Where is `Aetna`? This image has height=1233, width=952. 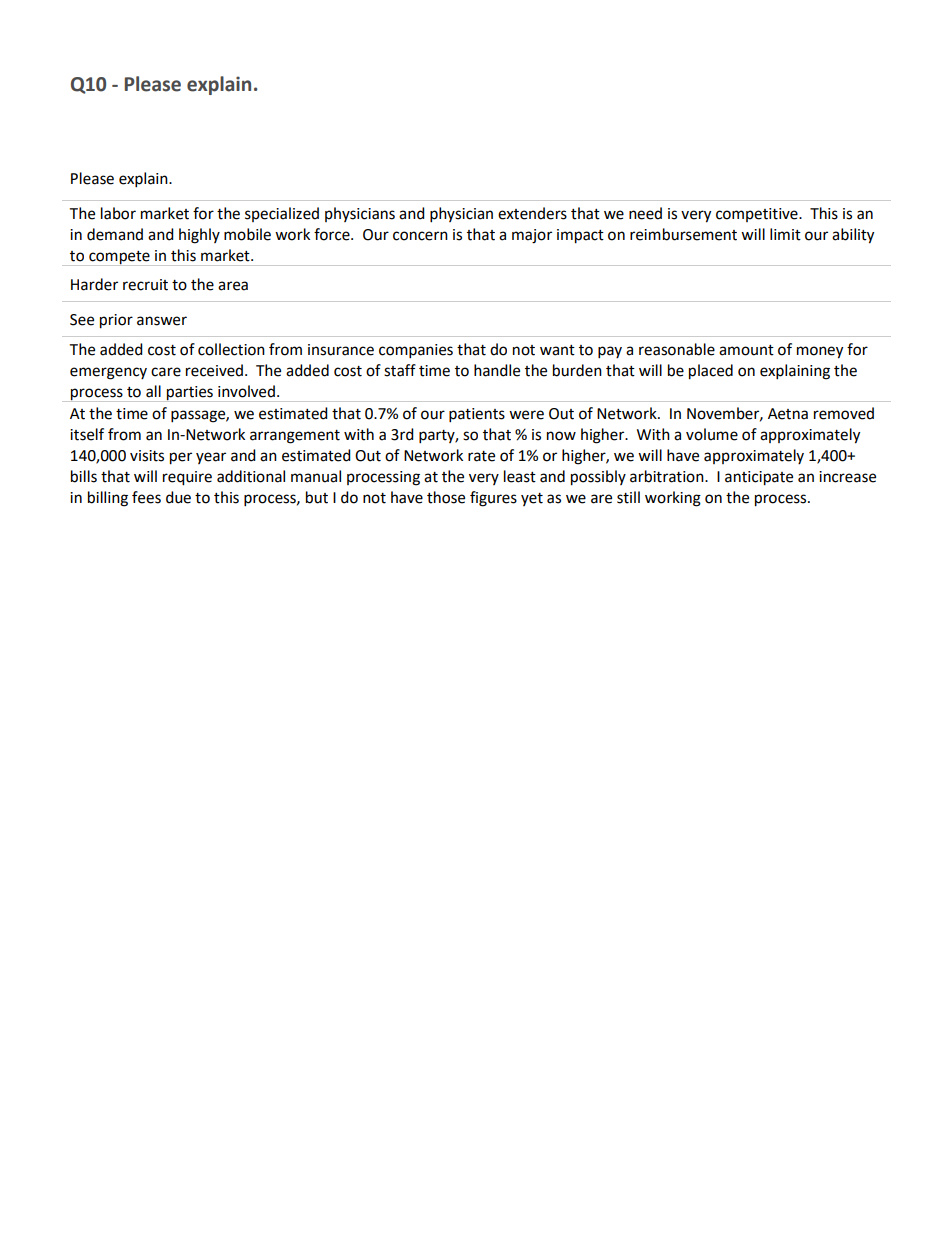
Aetna is located at coordinates (788, 414).
